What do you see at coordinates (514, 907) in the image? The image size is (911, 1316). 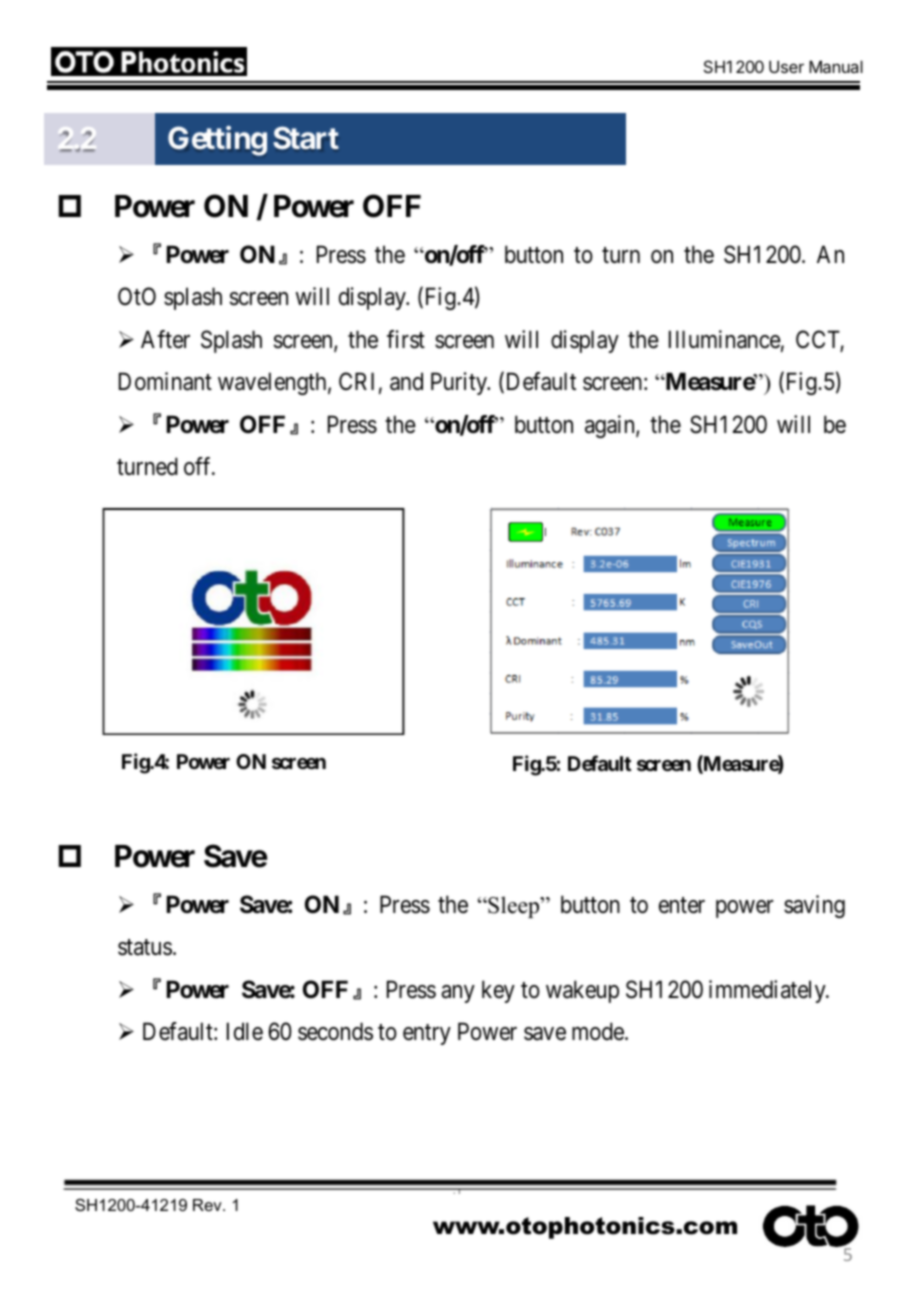 I see `Sleep` at bounding box center [514, 907].
